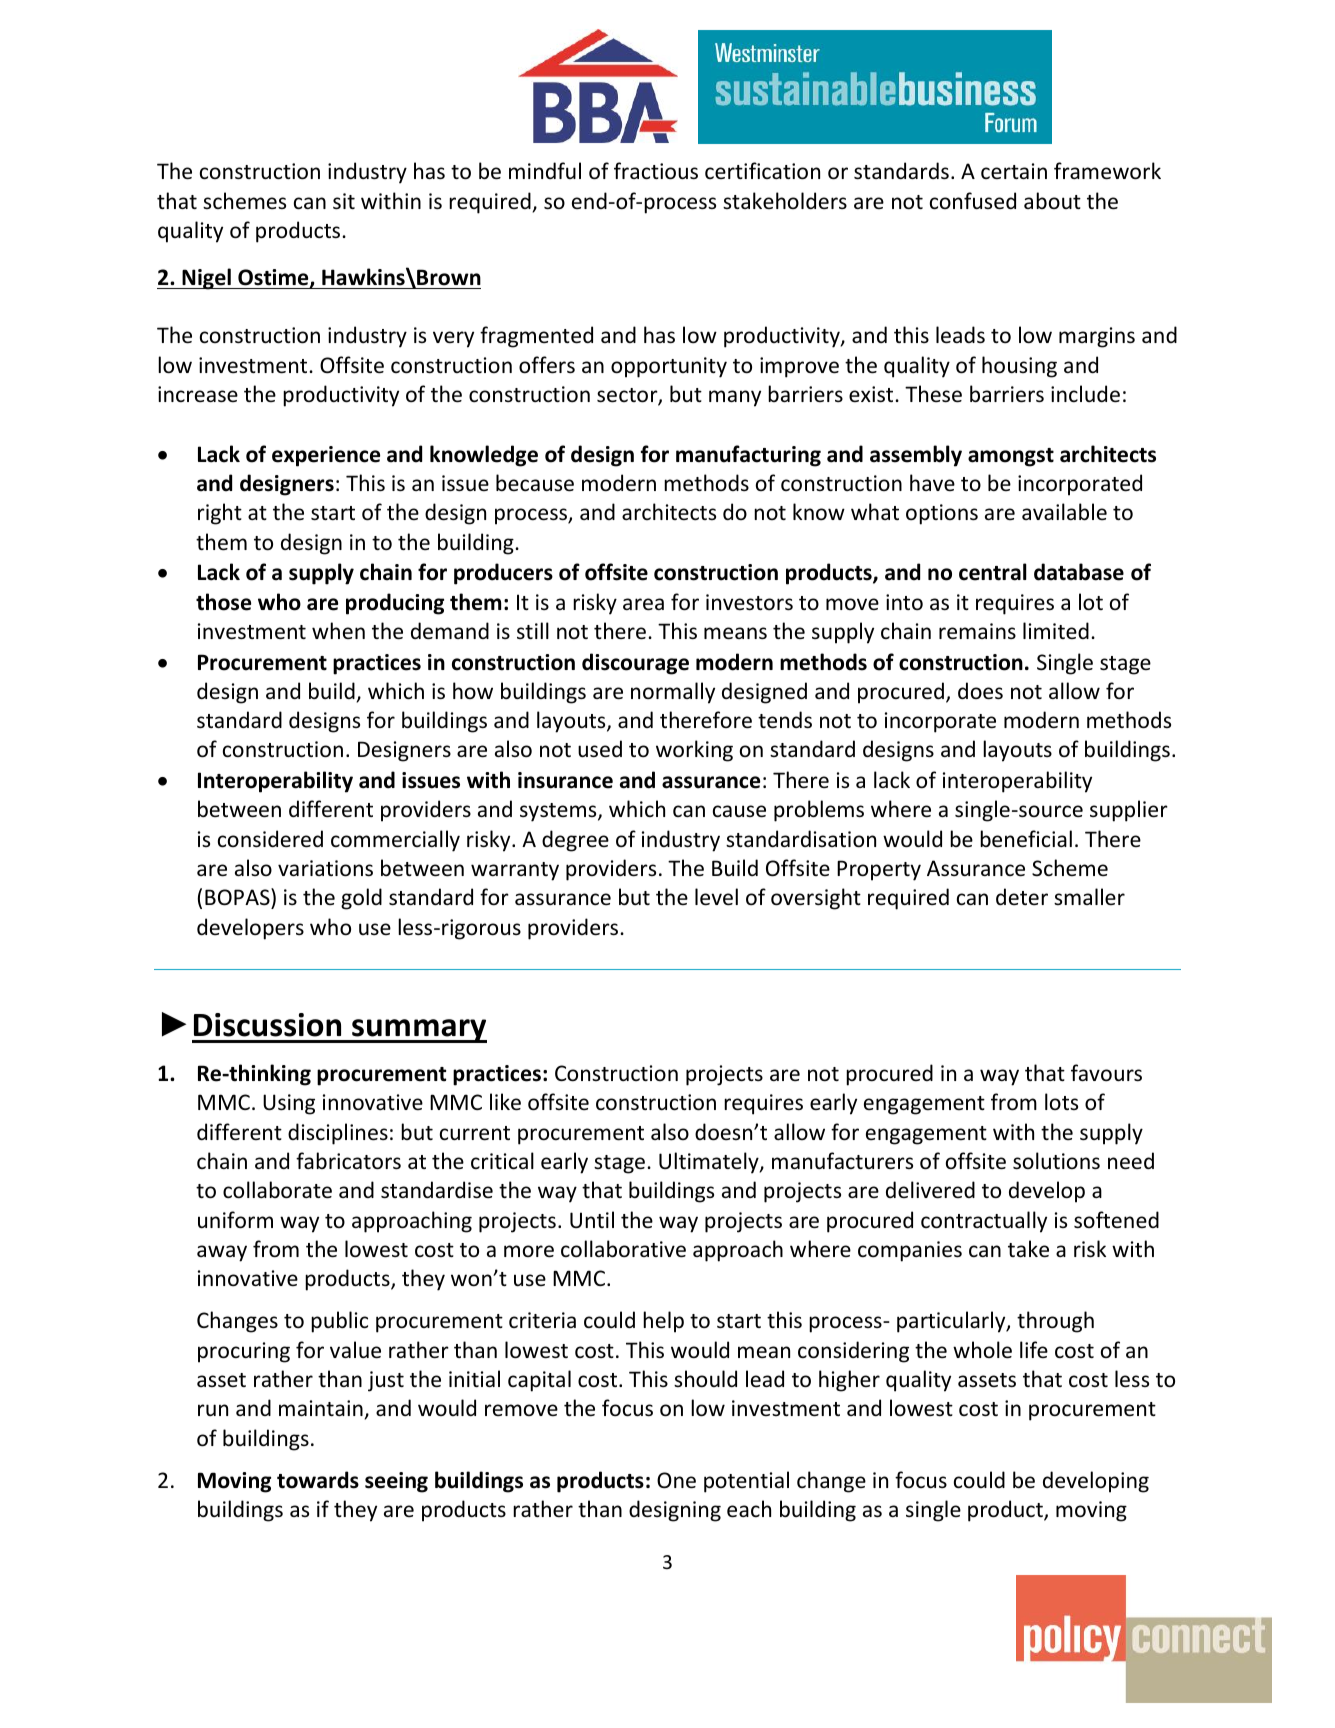 This image has height=1728, width=1335. What do you see at coordinates (1056, 630) in the image?
I see `limited` at bounding box center [1056, 630].
